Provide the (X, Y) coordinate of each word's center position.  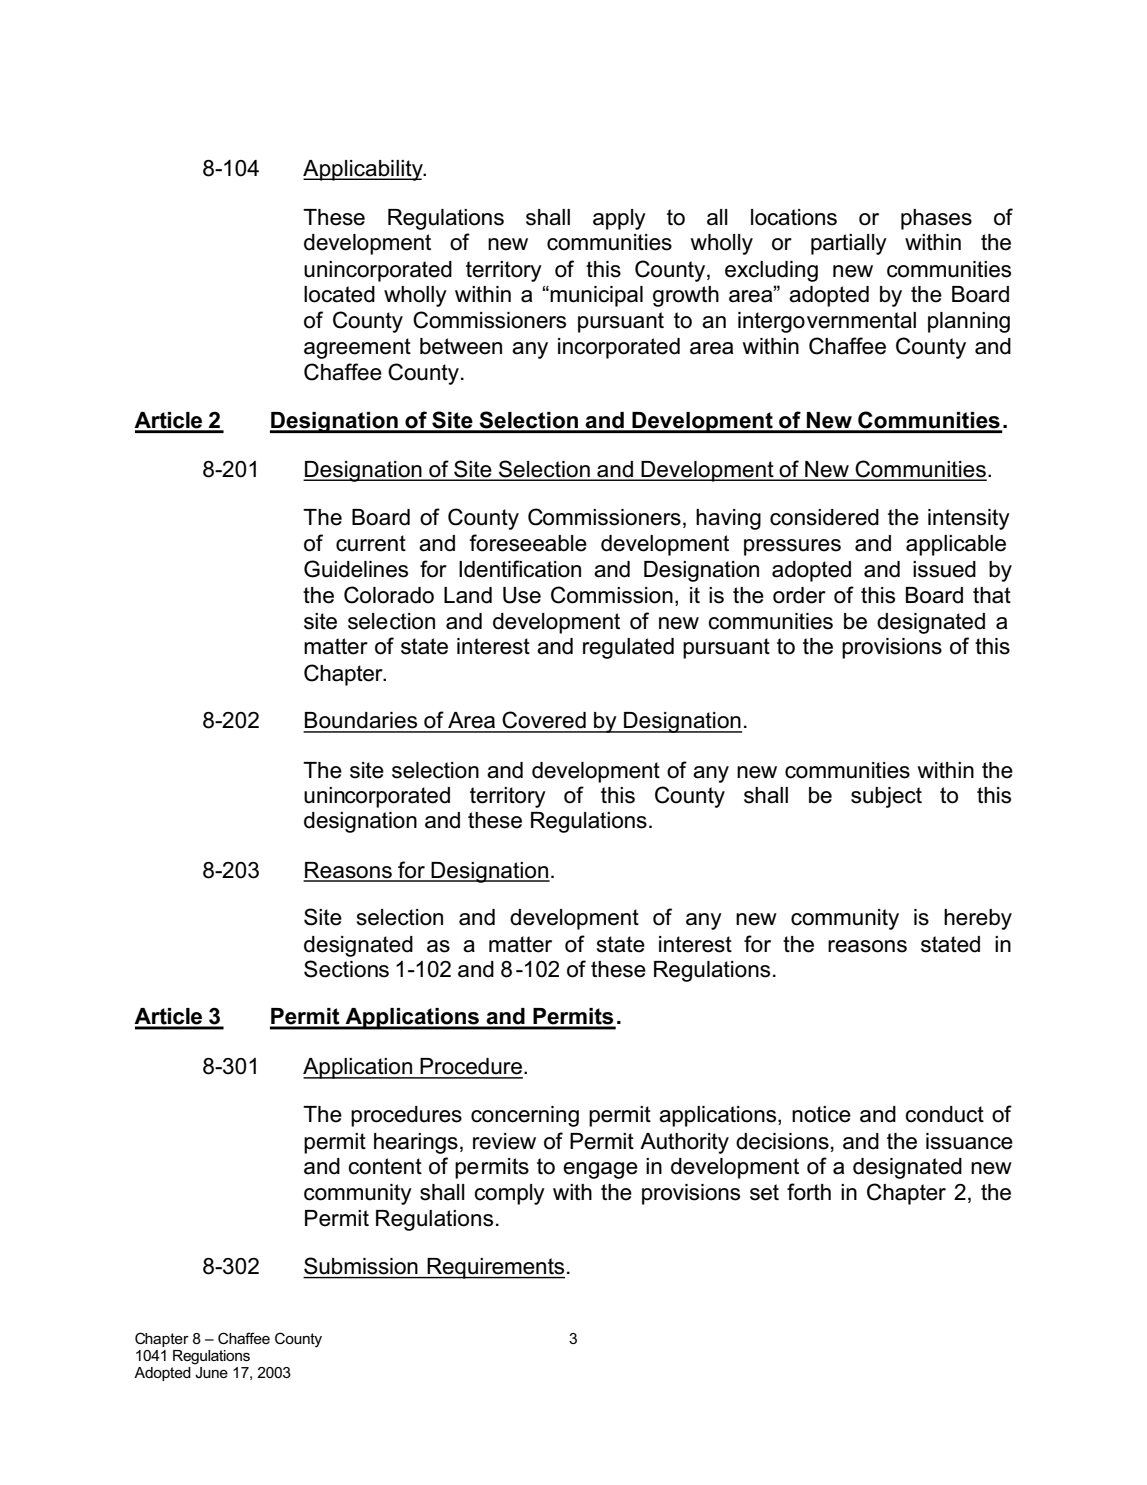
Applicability (364, 170)
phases (936, 219)
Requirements (495, 1268)
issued (944, 569)
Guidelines (356, 569)
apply (619, 219)
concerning (525, 1116)
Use (522, 595)
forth (809, 1192)
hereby (978, 919)
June (211, 1372)
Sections (346, 969)
